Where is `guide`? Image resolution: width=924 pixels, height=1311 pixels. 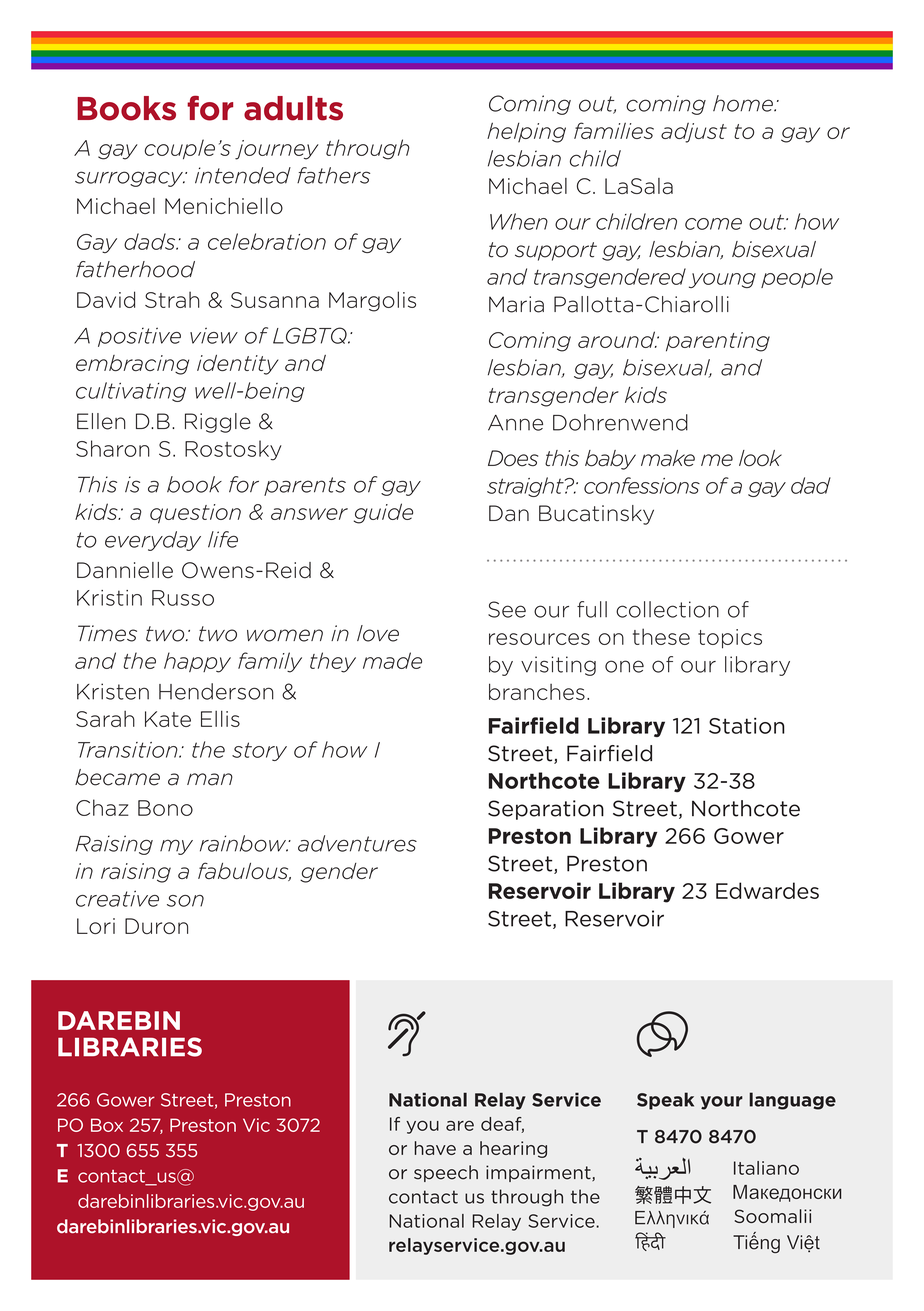 guide is located at coordinates (383, 513).
